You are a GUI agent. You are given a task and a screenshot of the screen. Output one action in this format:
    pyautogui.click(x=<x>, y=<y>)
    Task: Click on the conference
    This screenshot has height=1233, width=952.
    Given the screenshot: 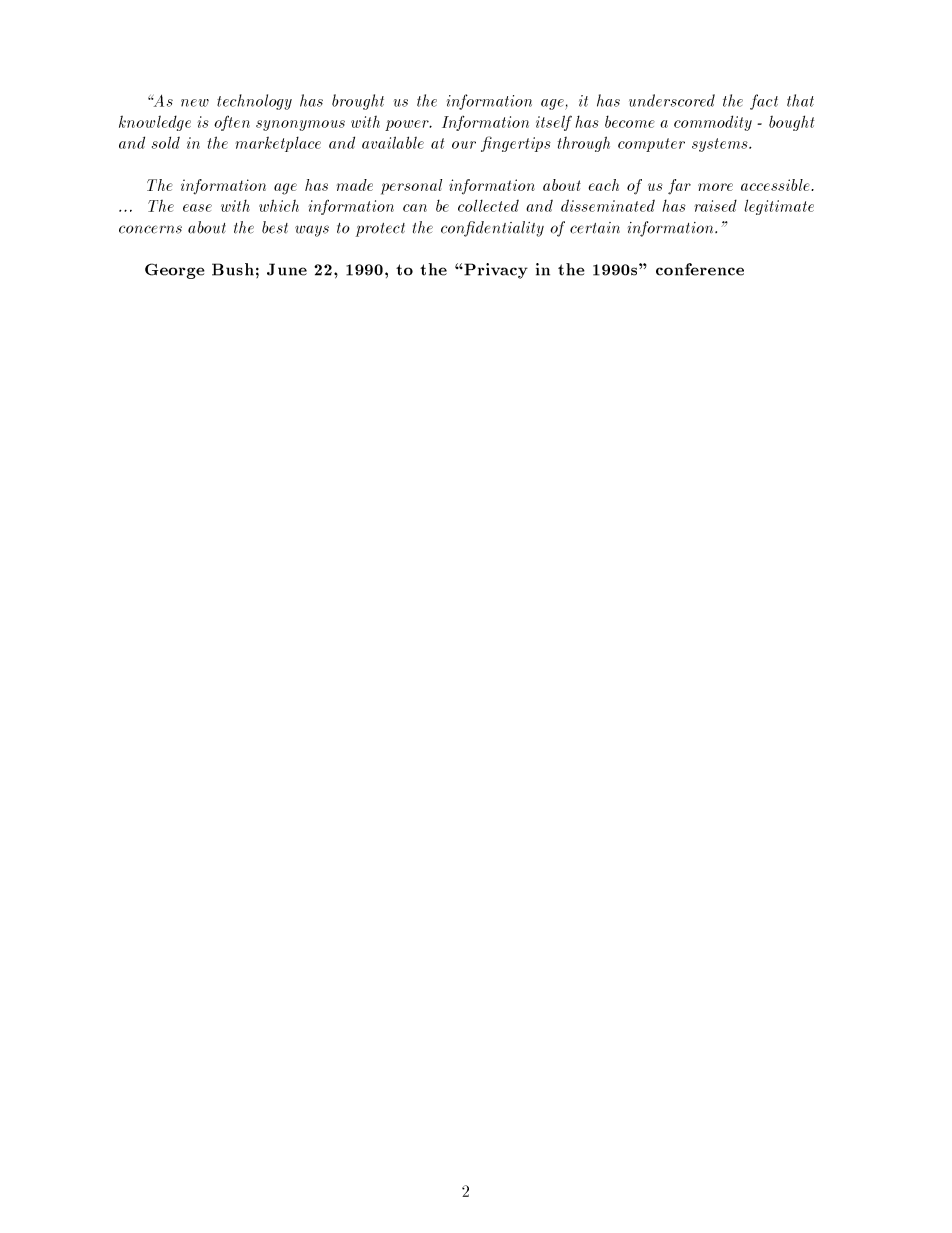 What is the action you would take?
    pyautogui.click(x=700, y=269)
